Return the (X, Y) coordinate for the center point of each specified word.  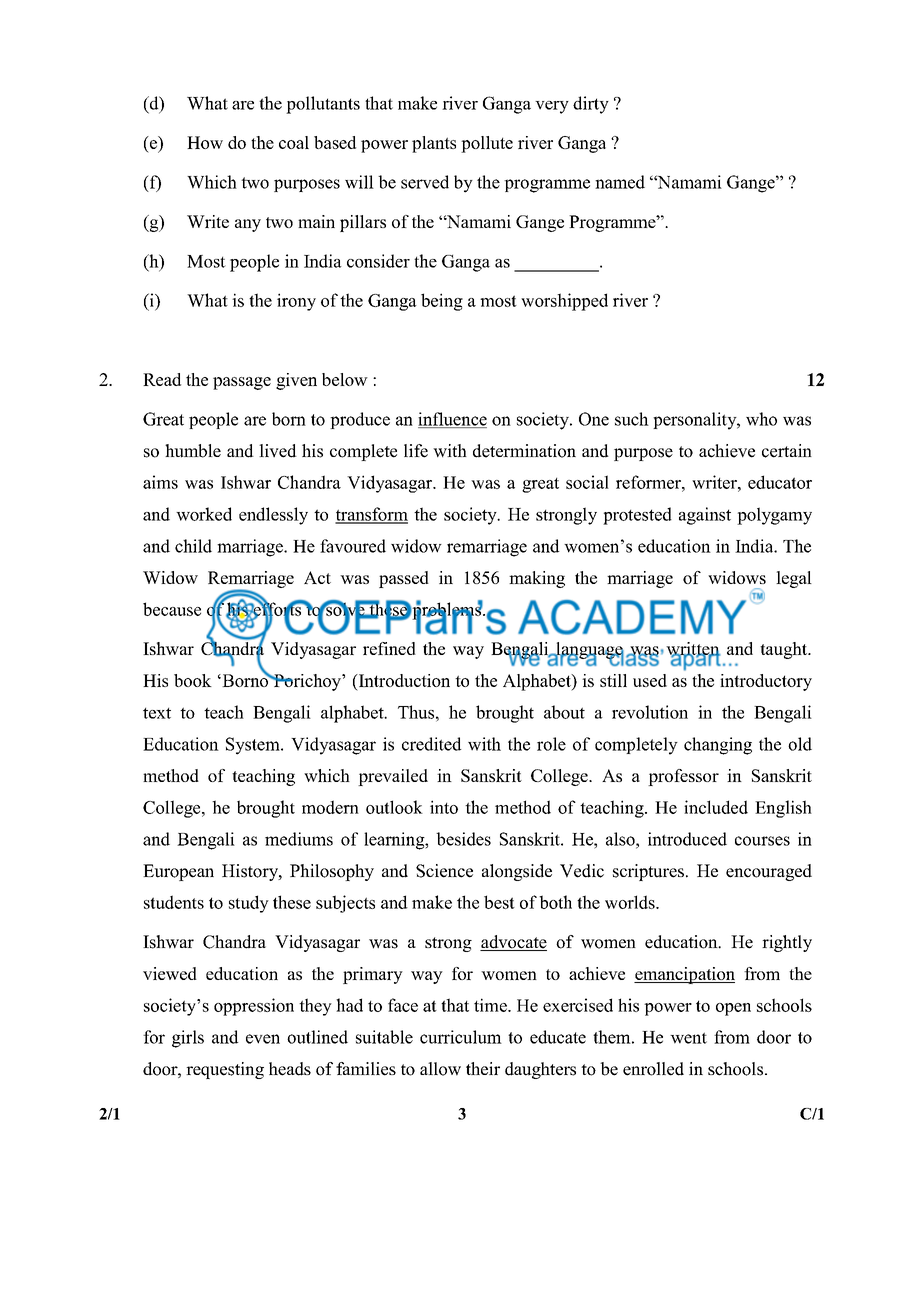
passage (242, 383)
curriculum (461, 1037)
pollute (487, 144)
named (620, 182)
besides (463, 839)
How (205, 142)
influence (452, 420)
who (761, 419)
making (537, 579)
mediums (299, 839)
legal (794, 579)
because (172, 609)
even (263, 1039)
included (716, 807)
